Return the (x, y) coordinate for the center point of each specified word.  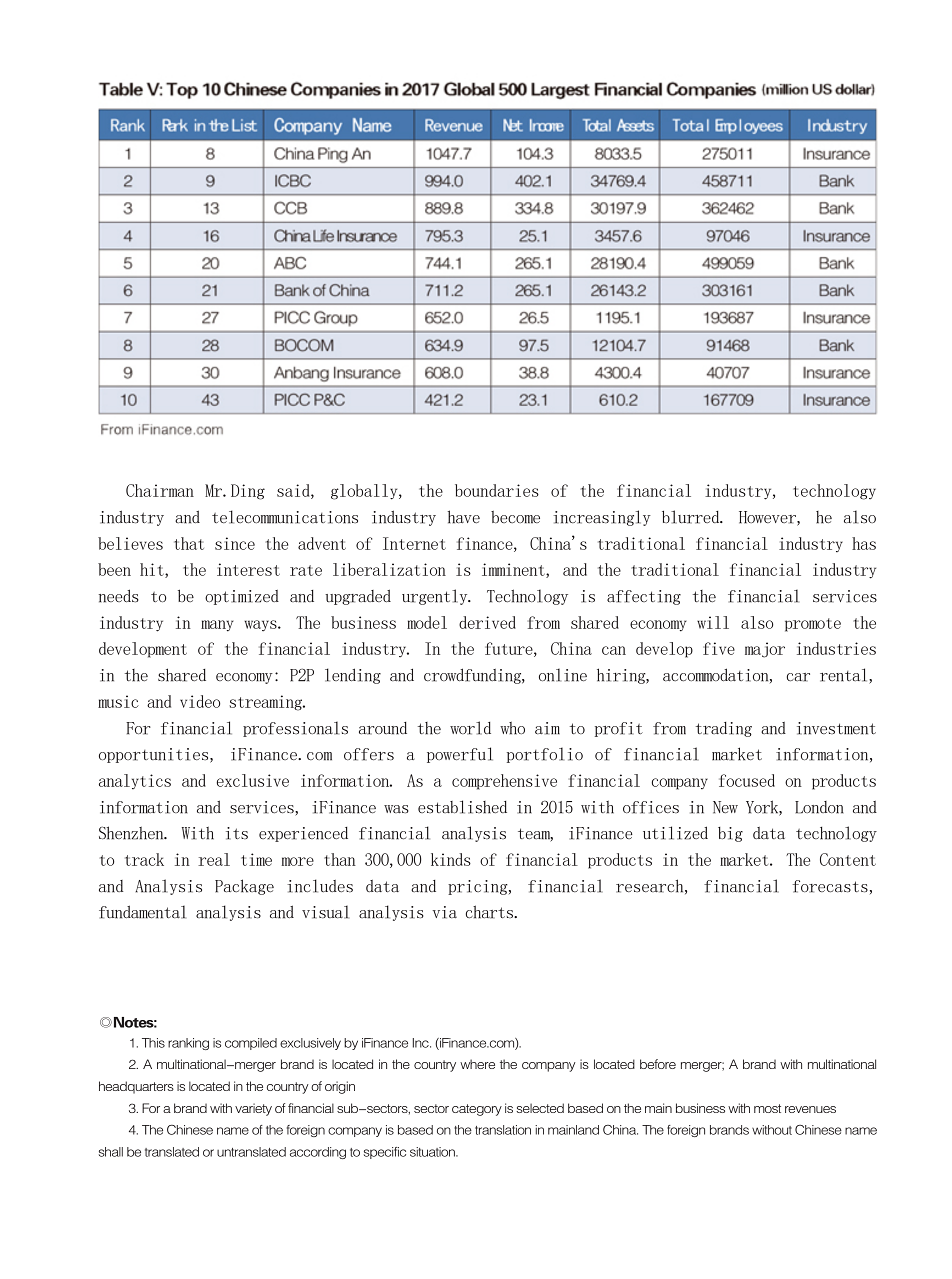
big (730, 834)
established (462, 807)
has (864, 543)
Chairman (160, 490)
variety (253, 1109)
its (237, 833)
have (464, 517)
